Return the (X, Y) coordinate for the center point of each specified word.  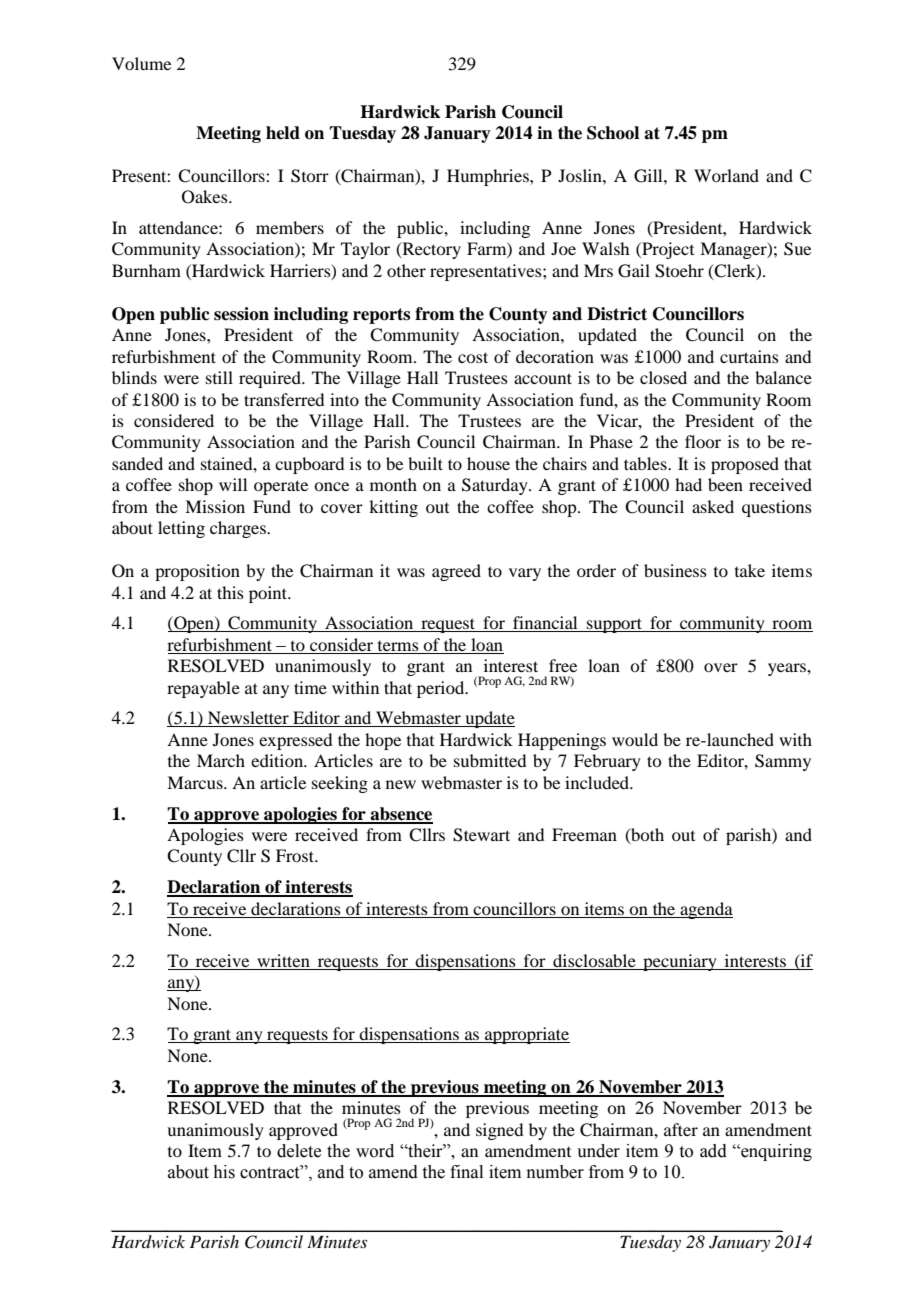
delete (299, 1151)
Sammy (783, 762)
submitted (490, 760)
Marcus (196, 782)
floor (703, 441)
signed (499, 1131)
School (613, 133)
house (488, 463)
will (233, 484)
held (283, 133)
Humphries (489, 177)
